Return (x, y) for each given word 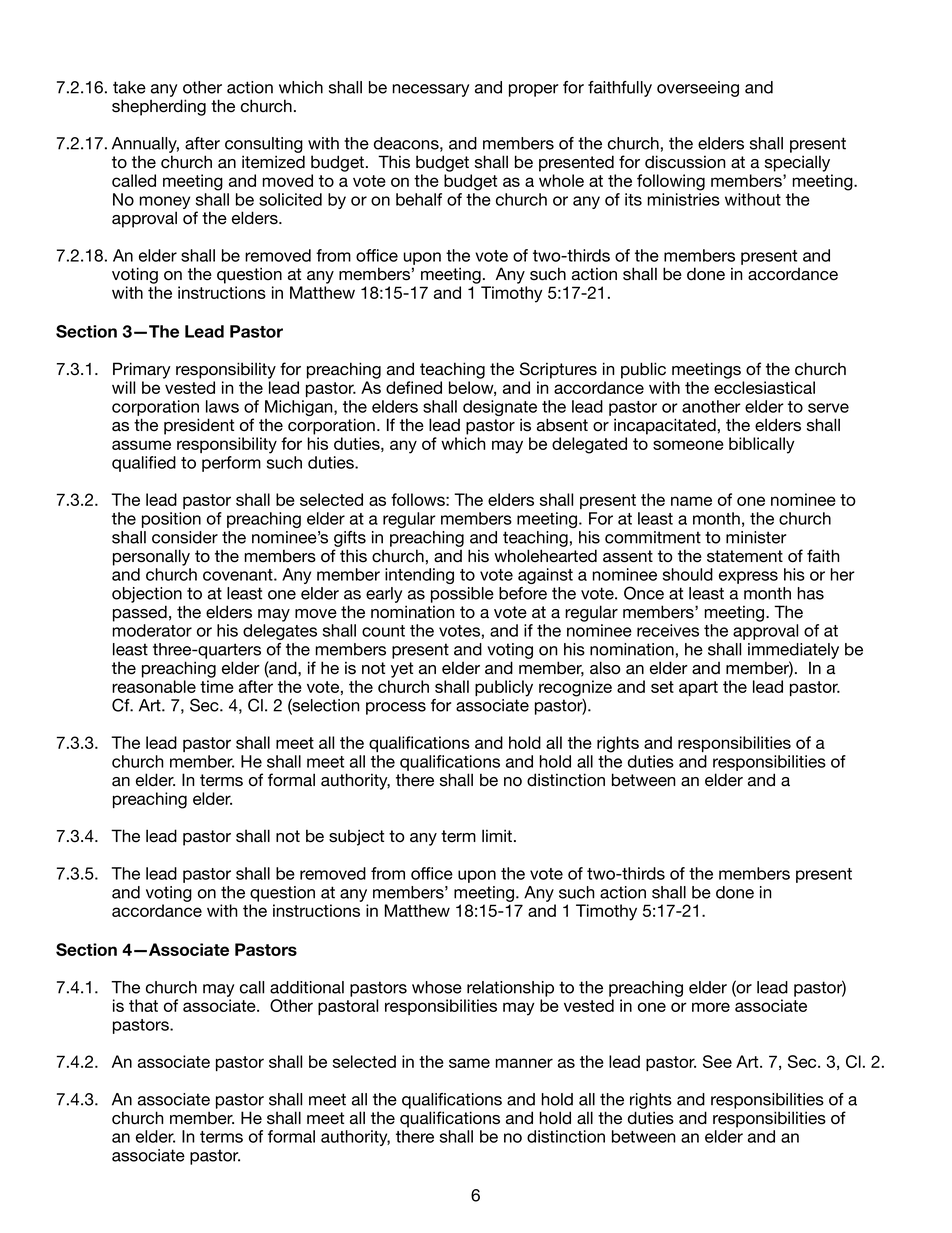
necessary (430, 90)
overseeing (698, 89)
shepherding (159, 107)
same (469, 1063)
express (748, 577)
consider (185, 537)
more (711, 1007)
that (143, 1005)
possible (462, 595)
